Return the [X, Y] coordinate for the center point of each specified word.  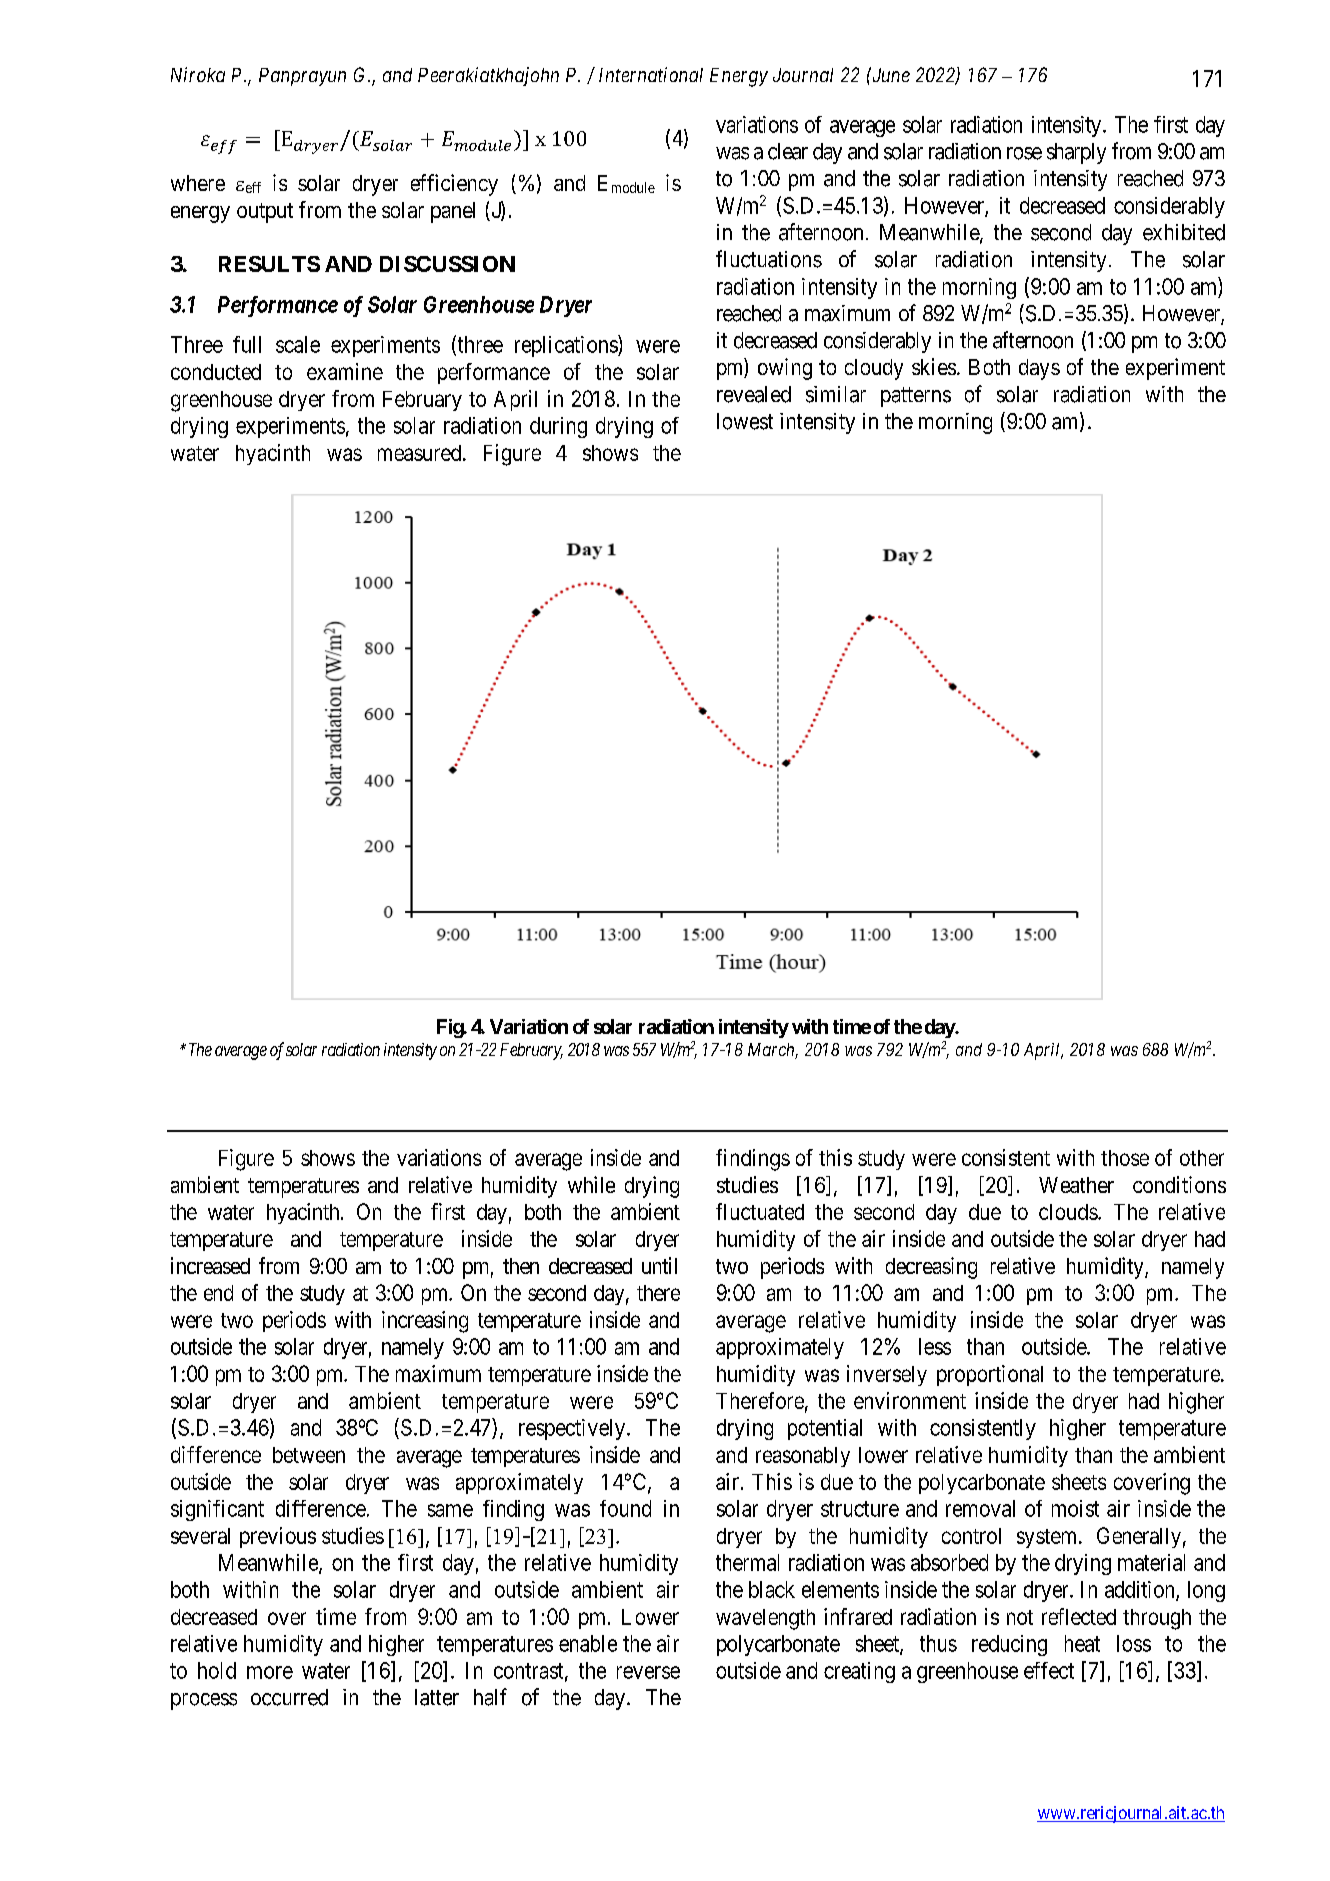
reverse [648, 1672]
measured [421, 453]
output [265, 213]
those [1125, 1158]
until [659, 1265]
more [270, 1672]
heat [1082, 1643]
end [218, 1293]
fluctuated [760, 1211]
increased [210, 1265]
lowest [745, 421]
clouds [1068, 1212]
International [651, 74]
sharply [1076, 153]
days [1039, 369]
